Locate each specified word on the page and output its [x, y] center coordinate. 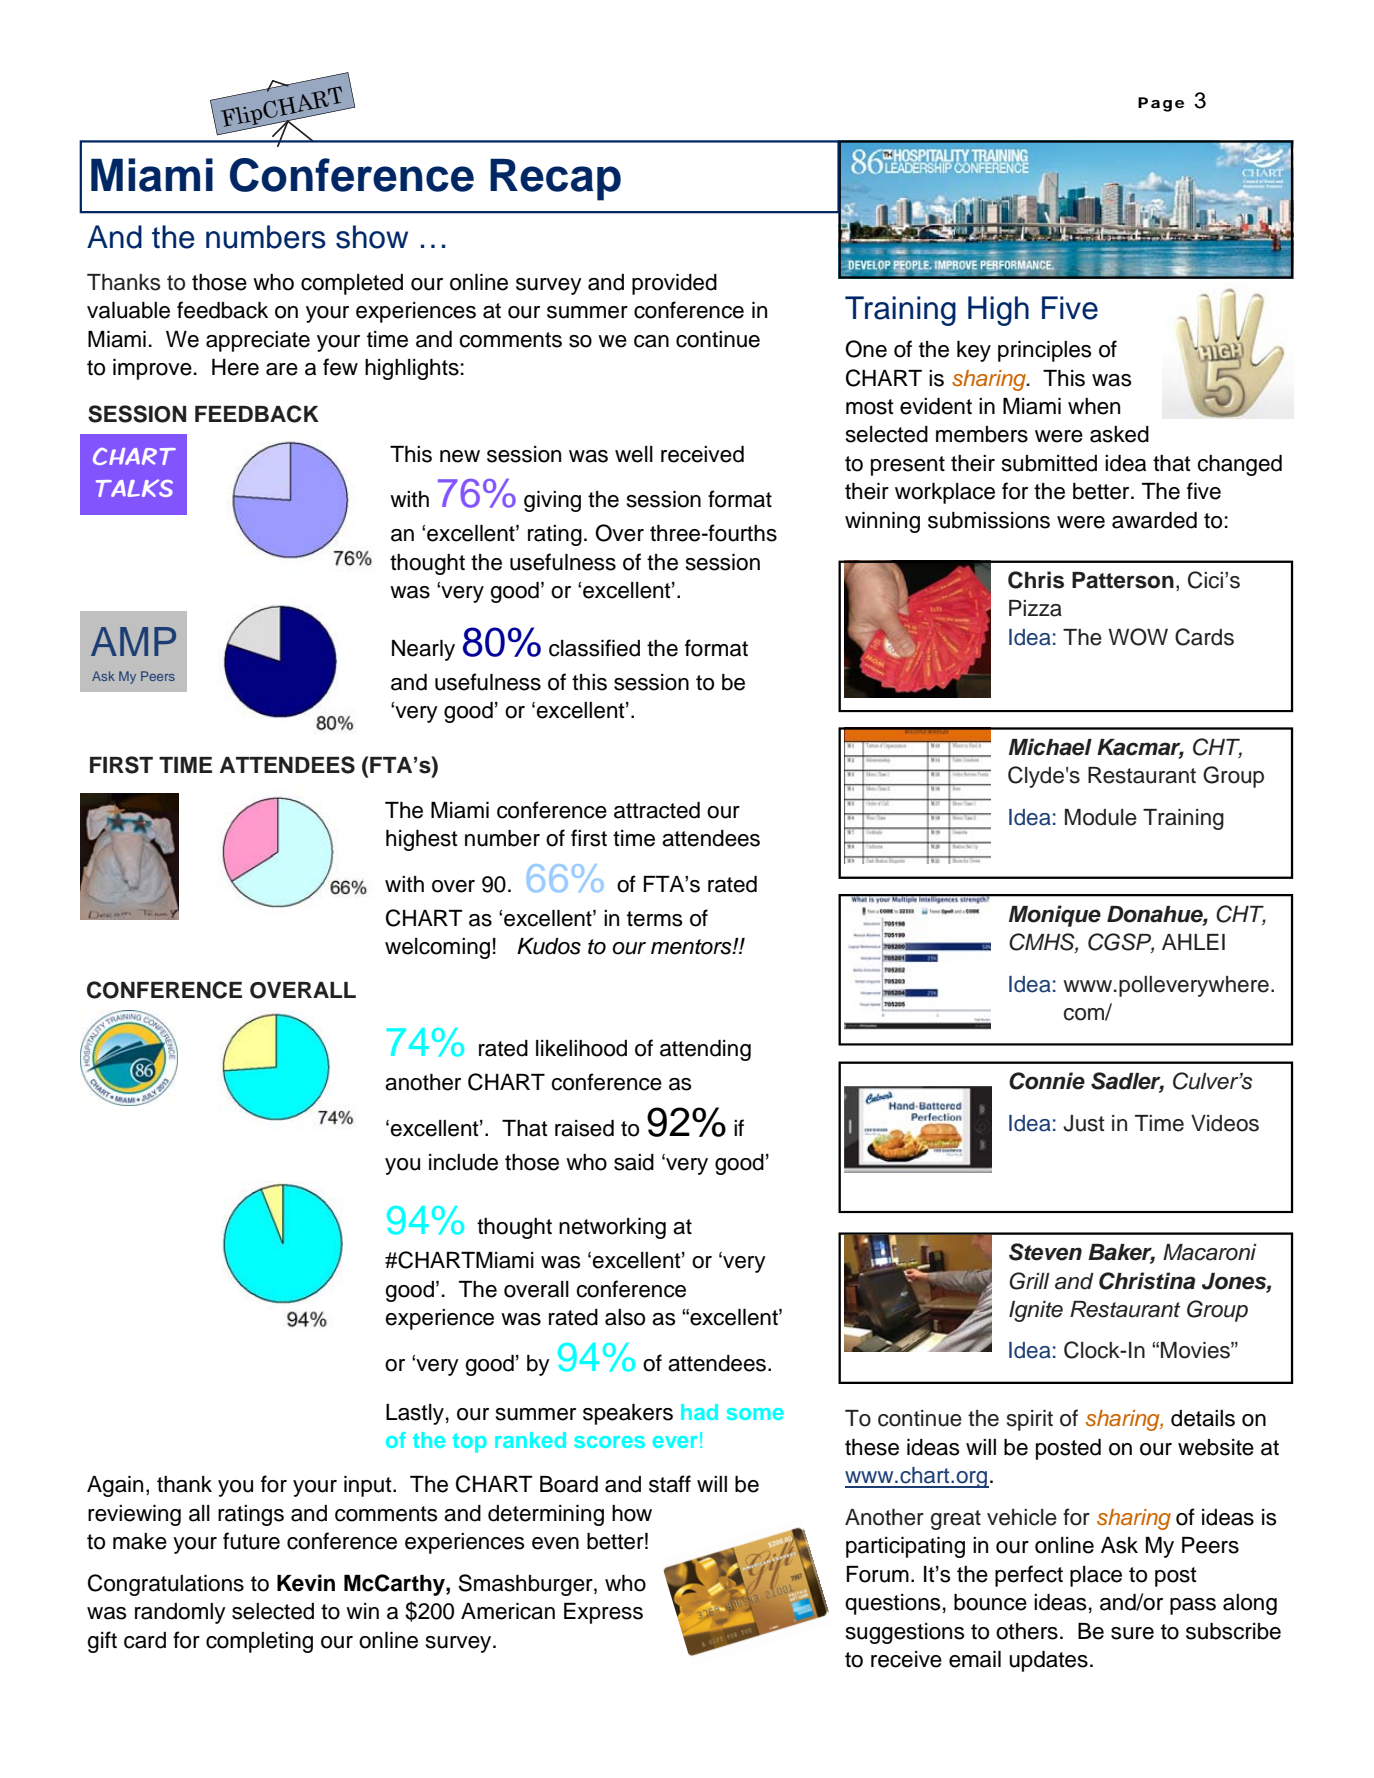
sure [1132, 1633]
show [372, 237]
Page [1161, 104]
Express [603, 1613]
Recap [555, 179]
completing [259, 1642]
